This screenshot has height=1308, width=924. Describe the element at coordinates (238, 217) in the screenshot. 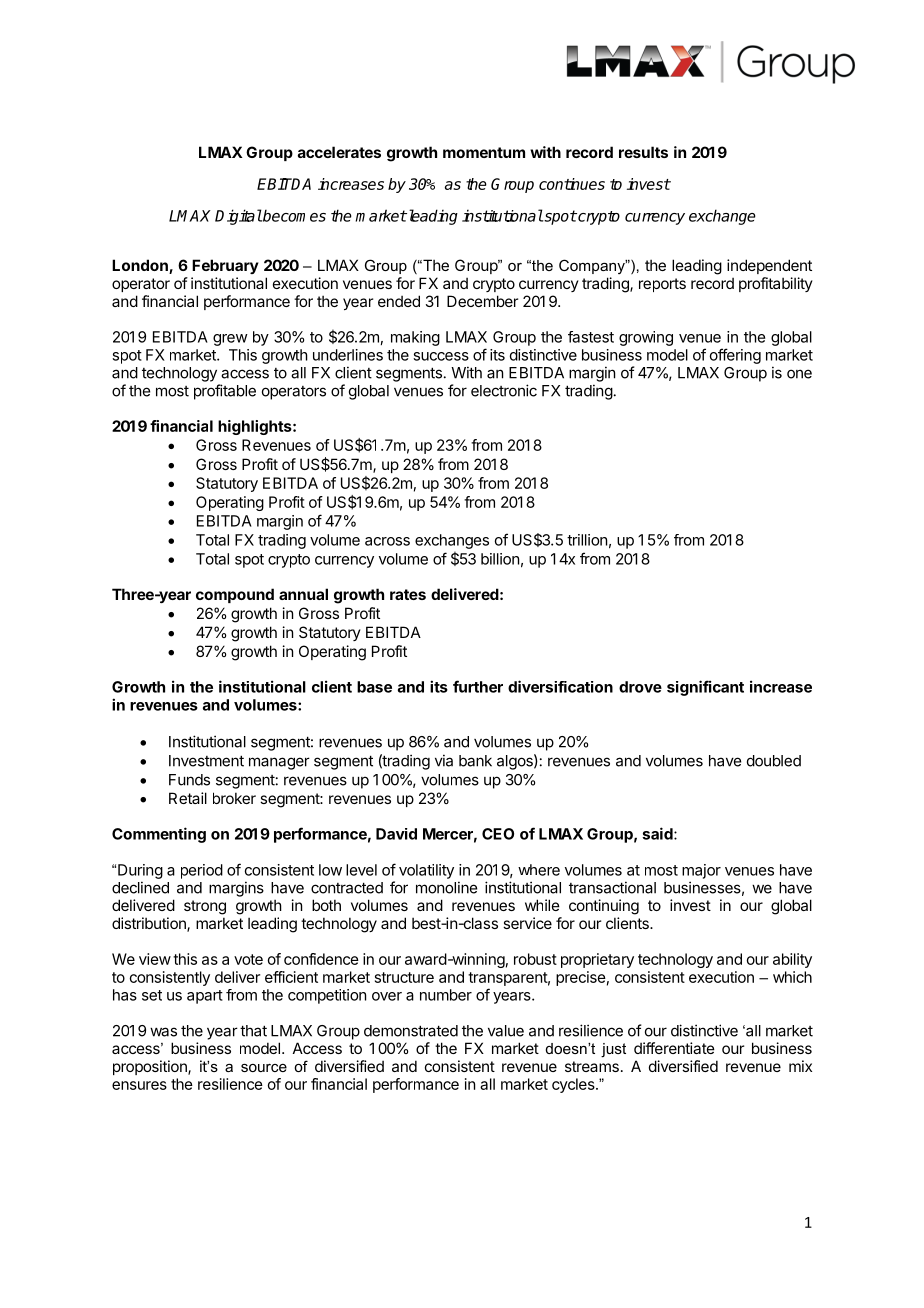

I see `Digital` at that location.
